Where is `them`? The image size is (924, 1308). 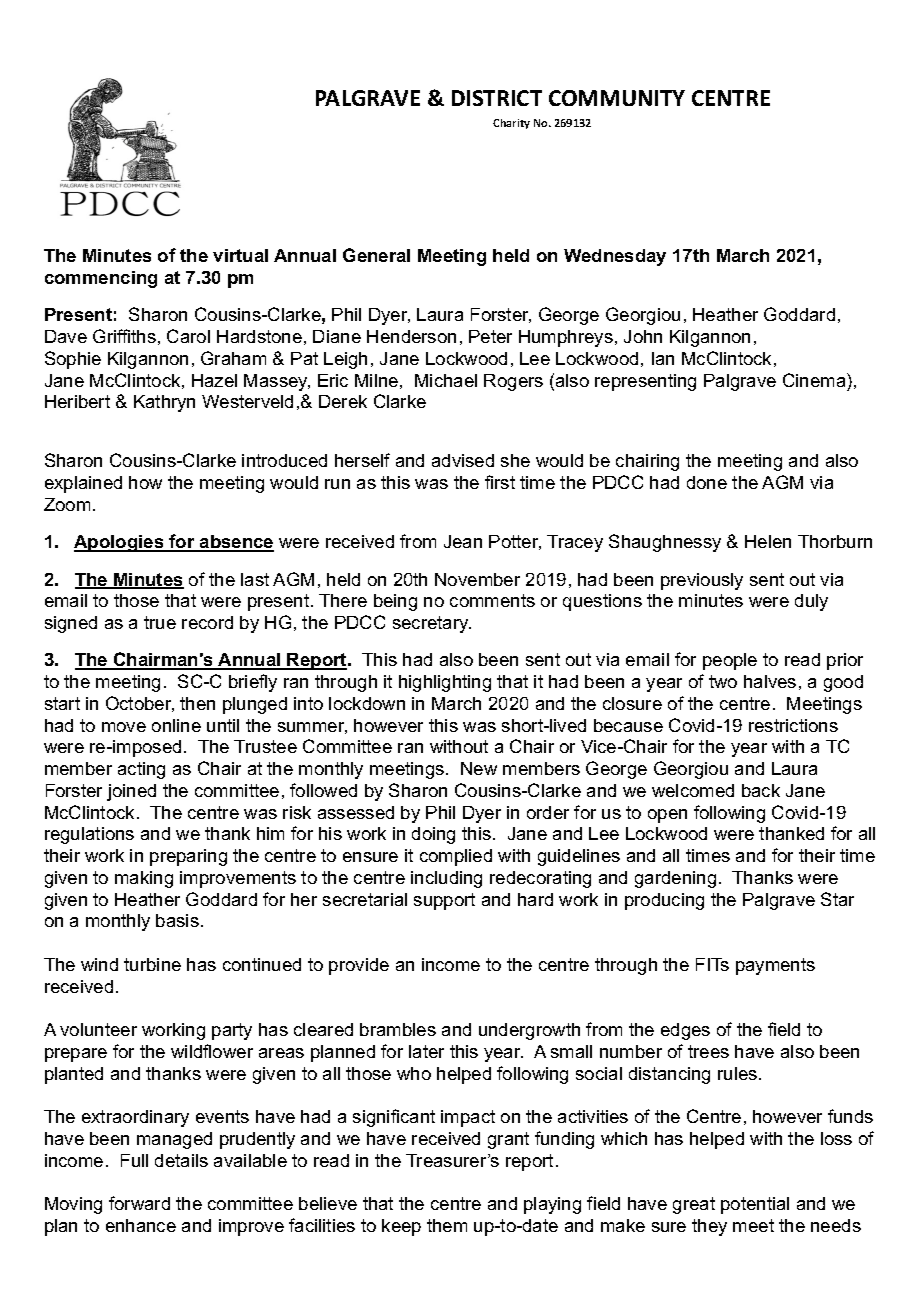
them is located at coordinates (447, 1225).
